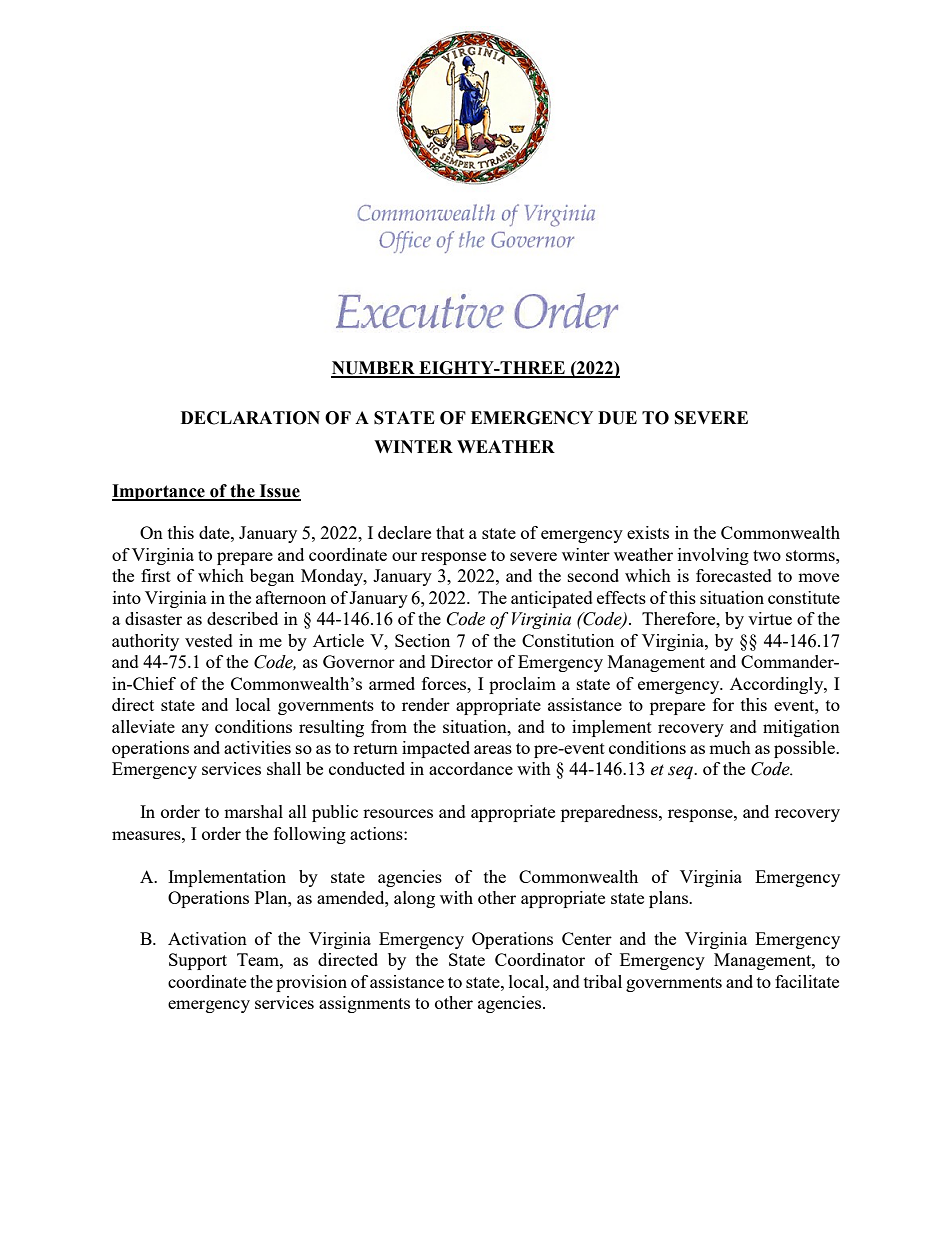 Image resolution: width=952 pixels, height=1233 pixels. I want to click on DUE, so click(617, 418).
